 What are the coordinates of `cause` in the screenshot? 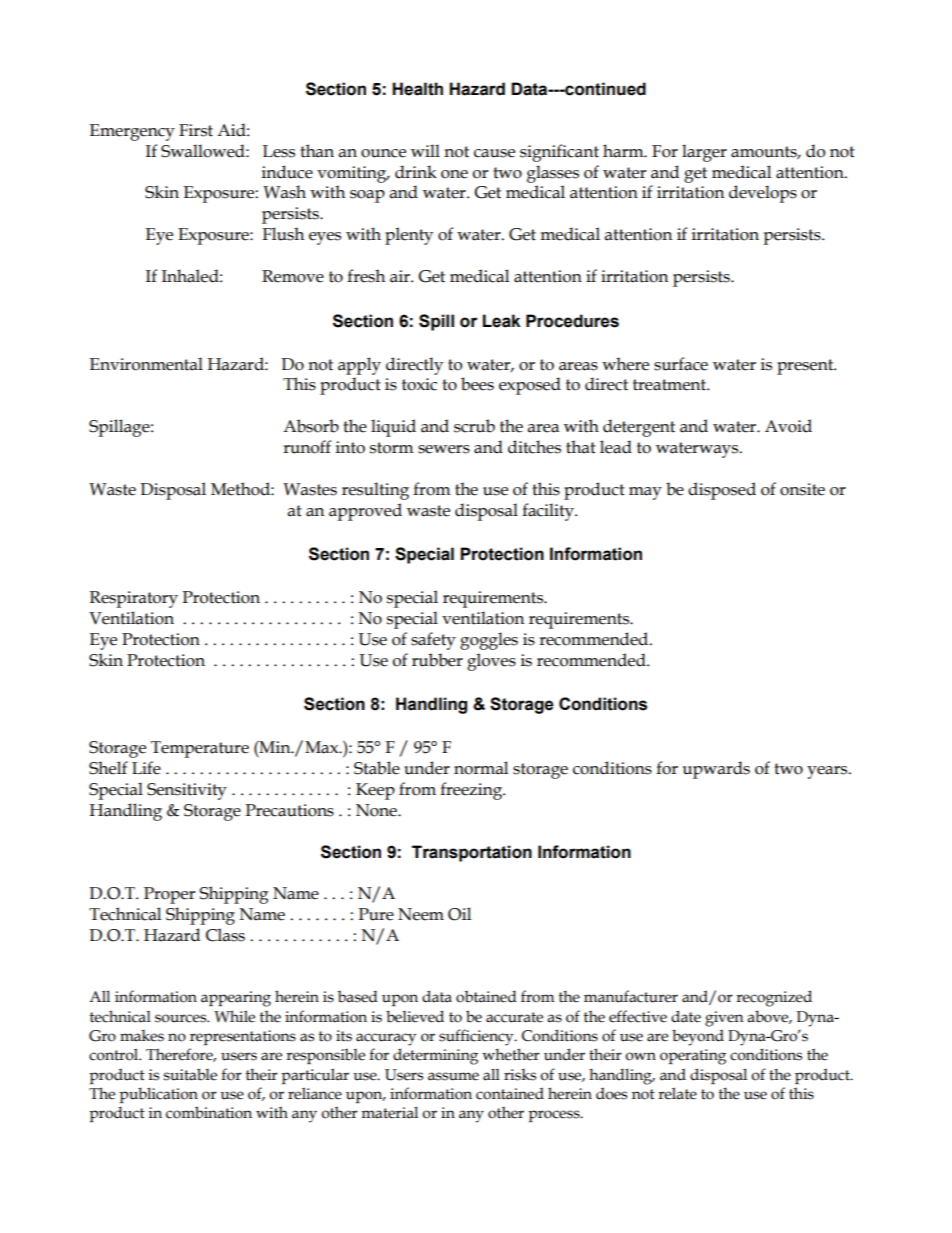 It's located at (494, 153).
